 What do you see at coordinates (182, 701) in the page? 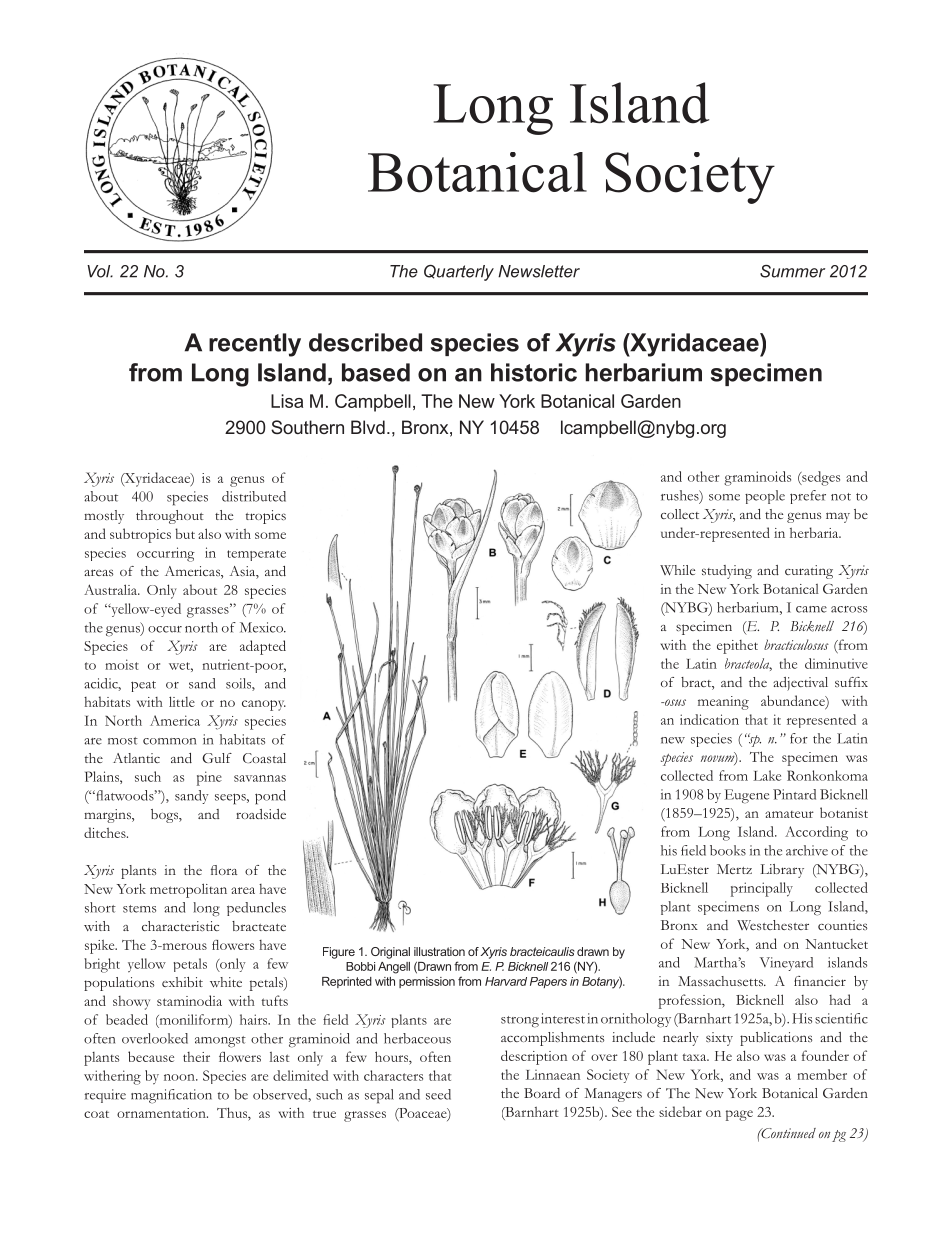
I see `little` at bounding box center [182, 701].
